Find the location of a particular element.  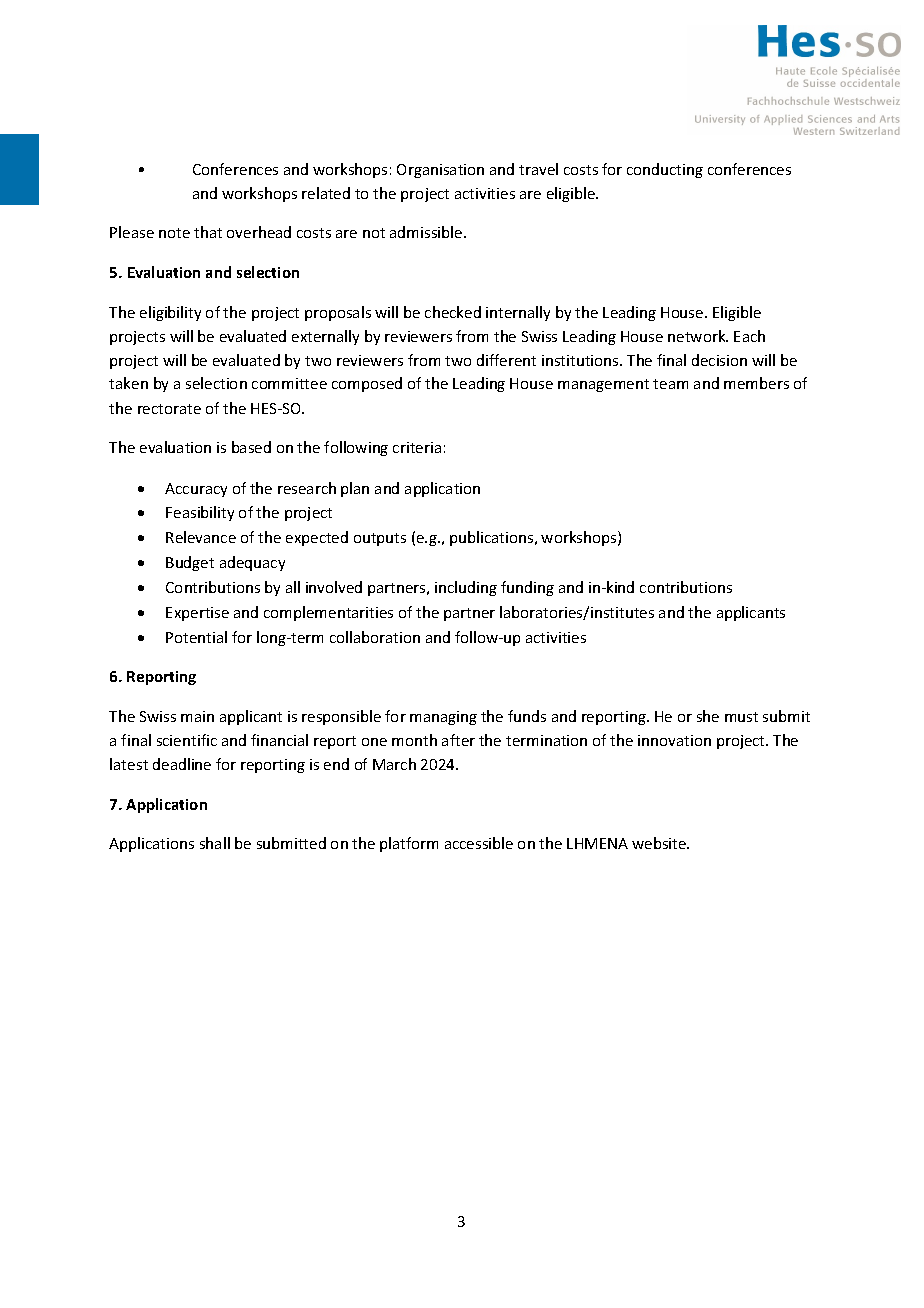

funding is located at coordinates (527, 588).
